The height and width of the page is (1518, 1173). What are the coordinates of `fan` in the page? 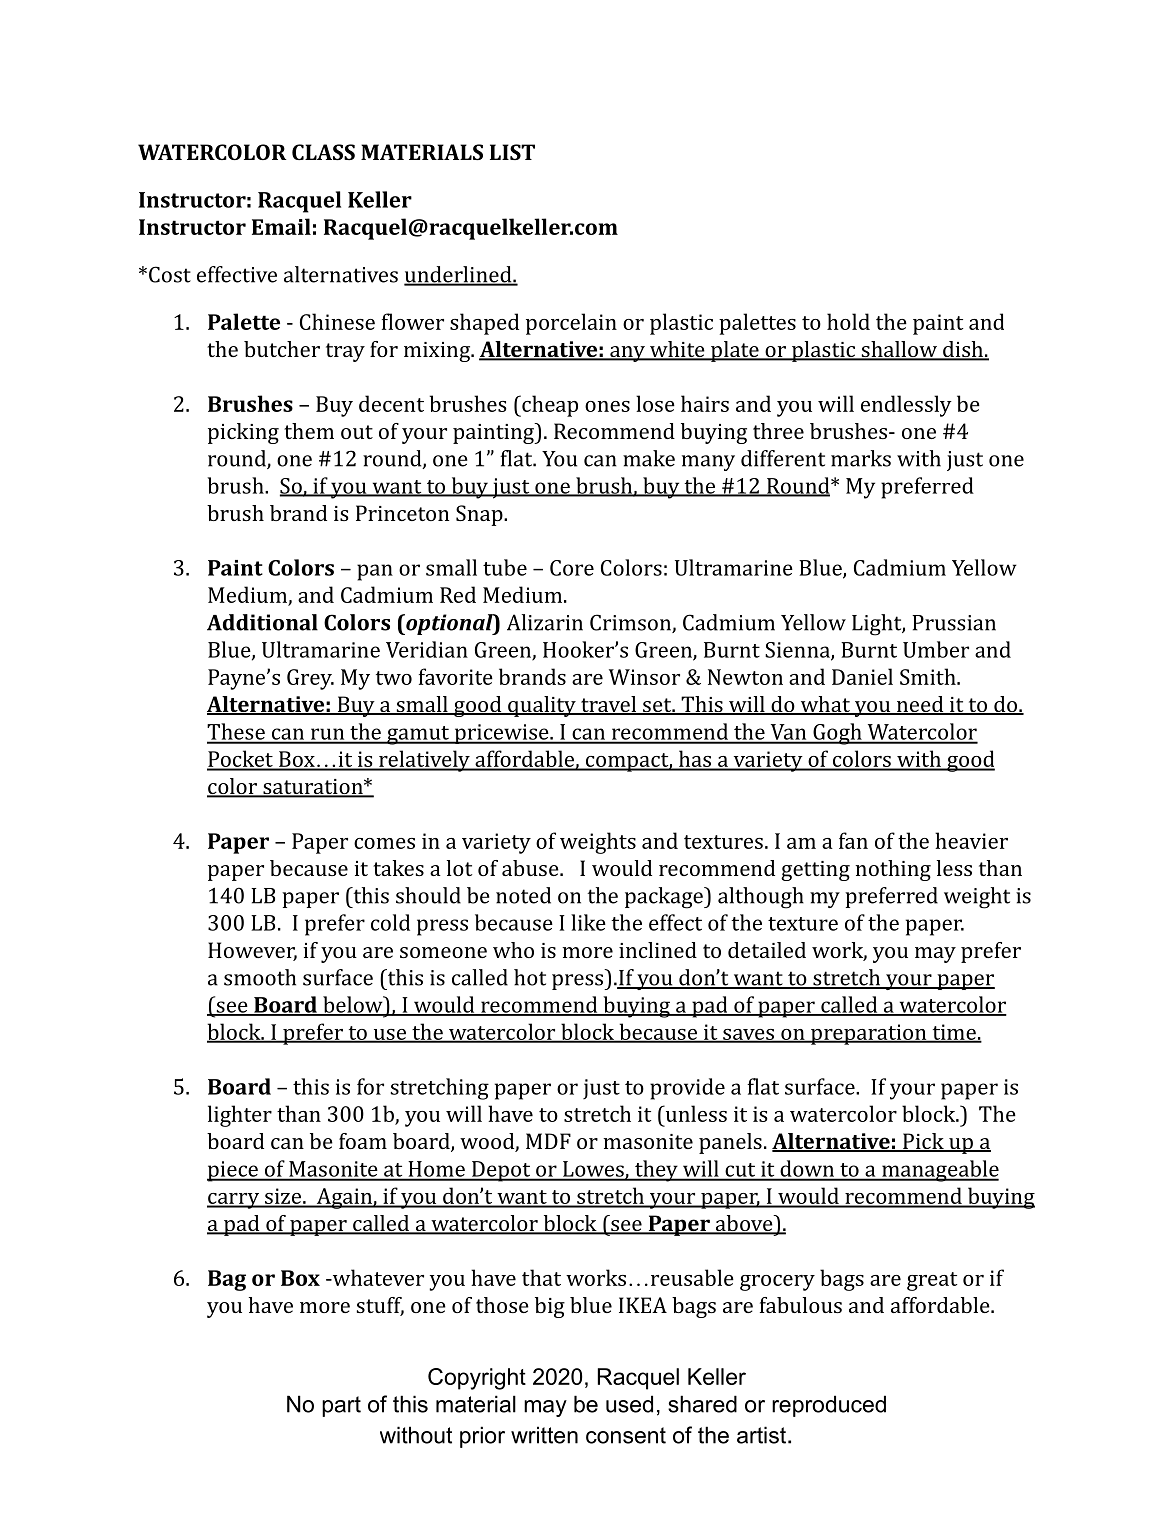 It's located at (853, 840).
